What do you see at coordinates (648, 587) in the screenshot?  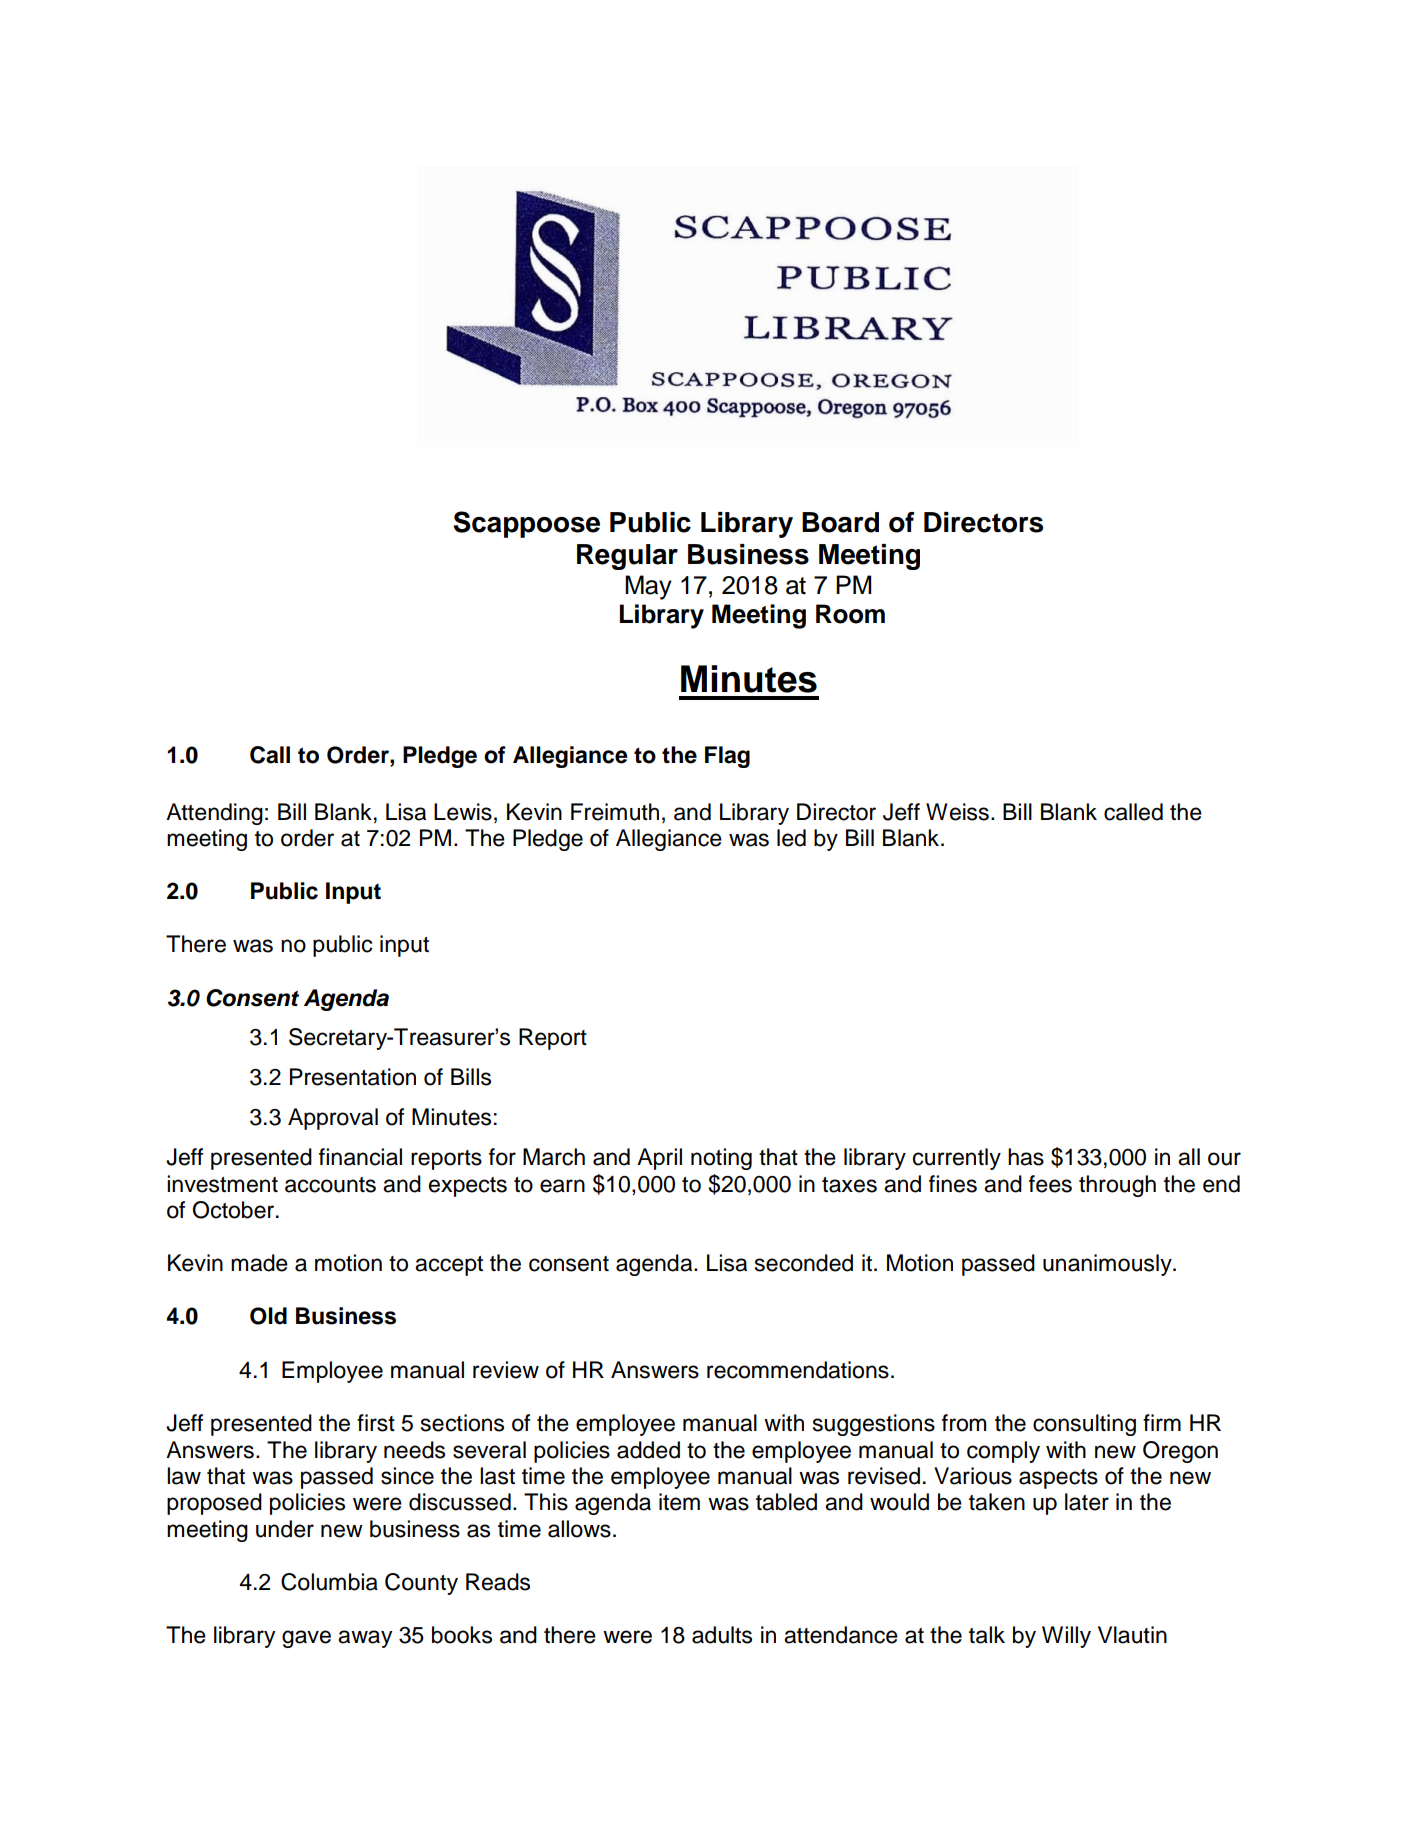 I see `May` at bounding box center [648, 587].
